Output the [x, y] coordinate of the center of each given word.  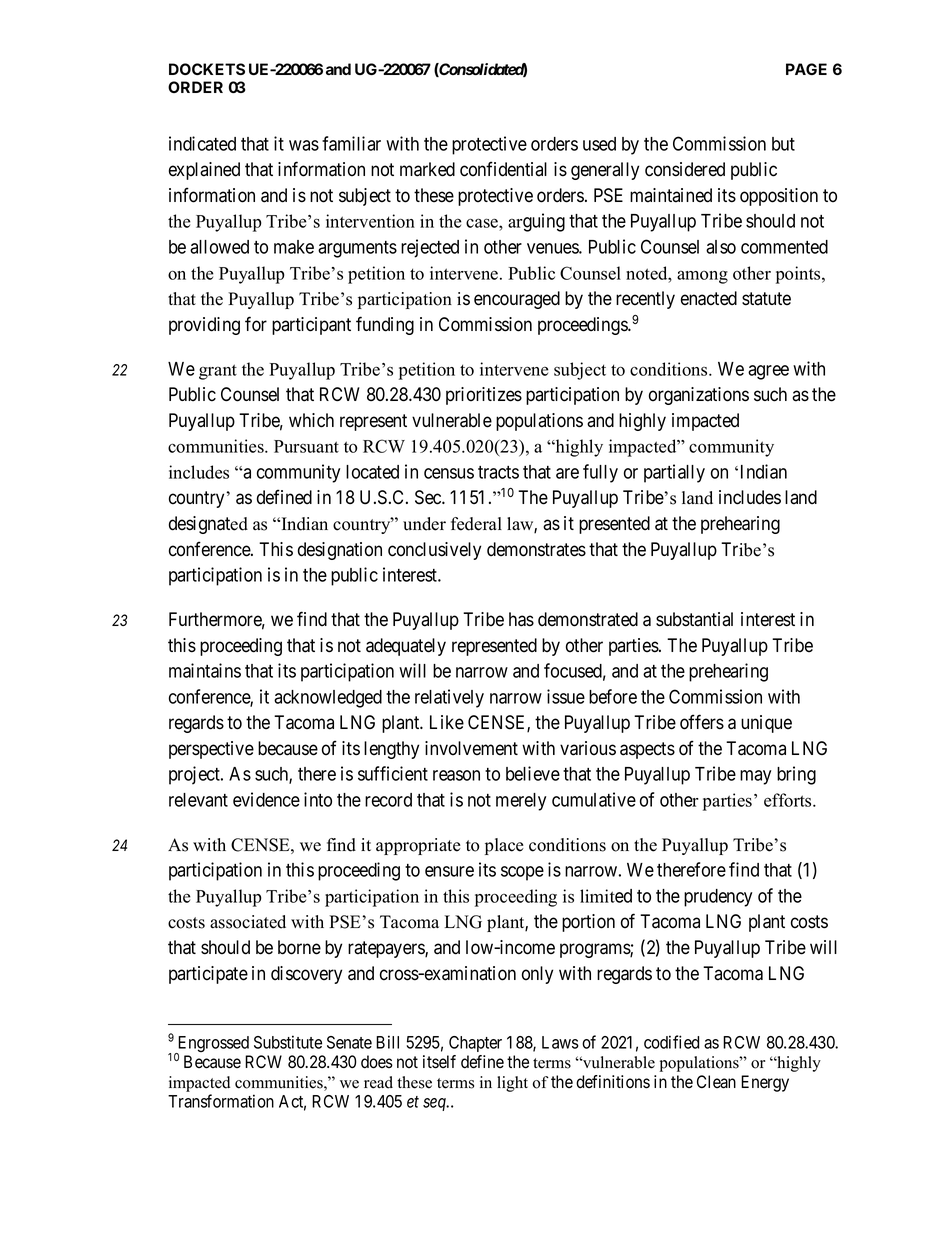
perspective [211, 750]
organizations [699, 396]
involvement [471, 748]
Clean [716, 1082]
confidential [503, 169]
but [783, 144]
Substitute [288, 1042]
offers [702, 722]
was [304, 145]
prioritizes [484, 396]
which [311, 420]
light [512, 1084]
